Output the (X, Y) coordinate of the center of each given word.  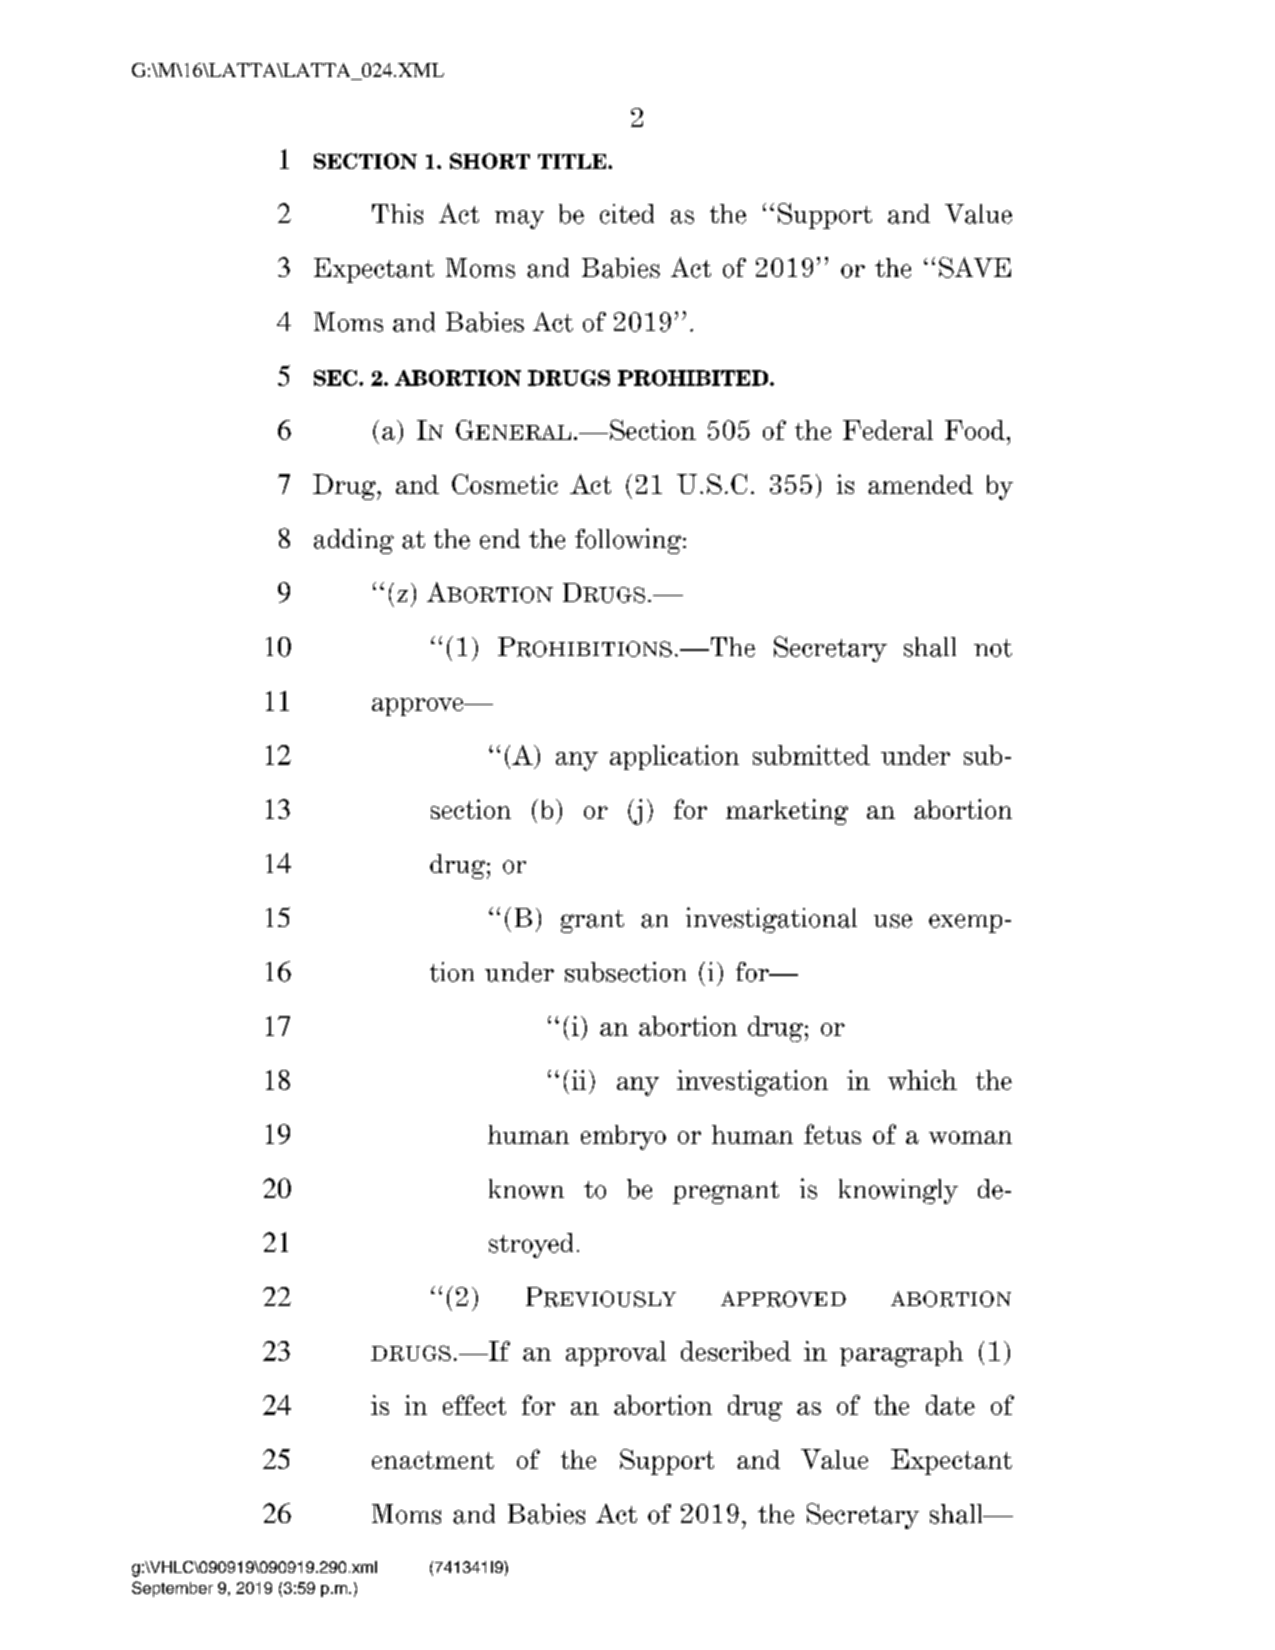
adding (354, 541)
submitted (811, 755)
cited (627, 214)
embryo (623, 1137)
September (172, 1589)
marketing (787, 812)
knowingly (898, 1191)
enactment (433, 1460)
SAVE (975, 267)
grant (592, 921)
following (629, 541)
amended (920, 484)
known (526, 1189)
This (397, 214)
